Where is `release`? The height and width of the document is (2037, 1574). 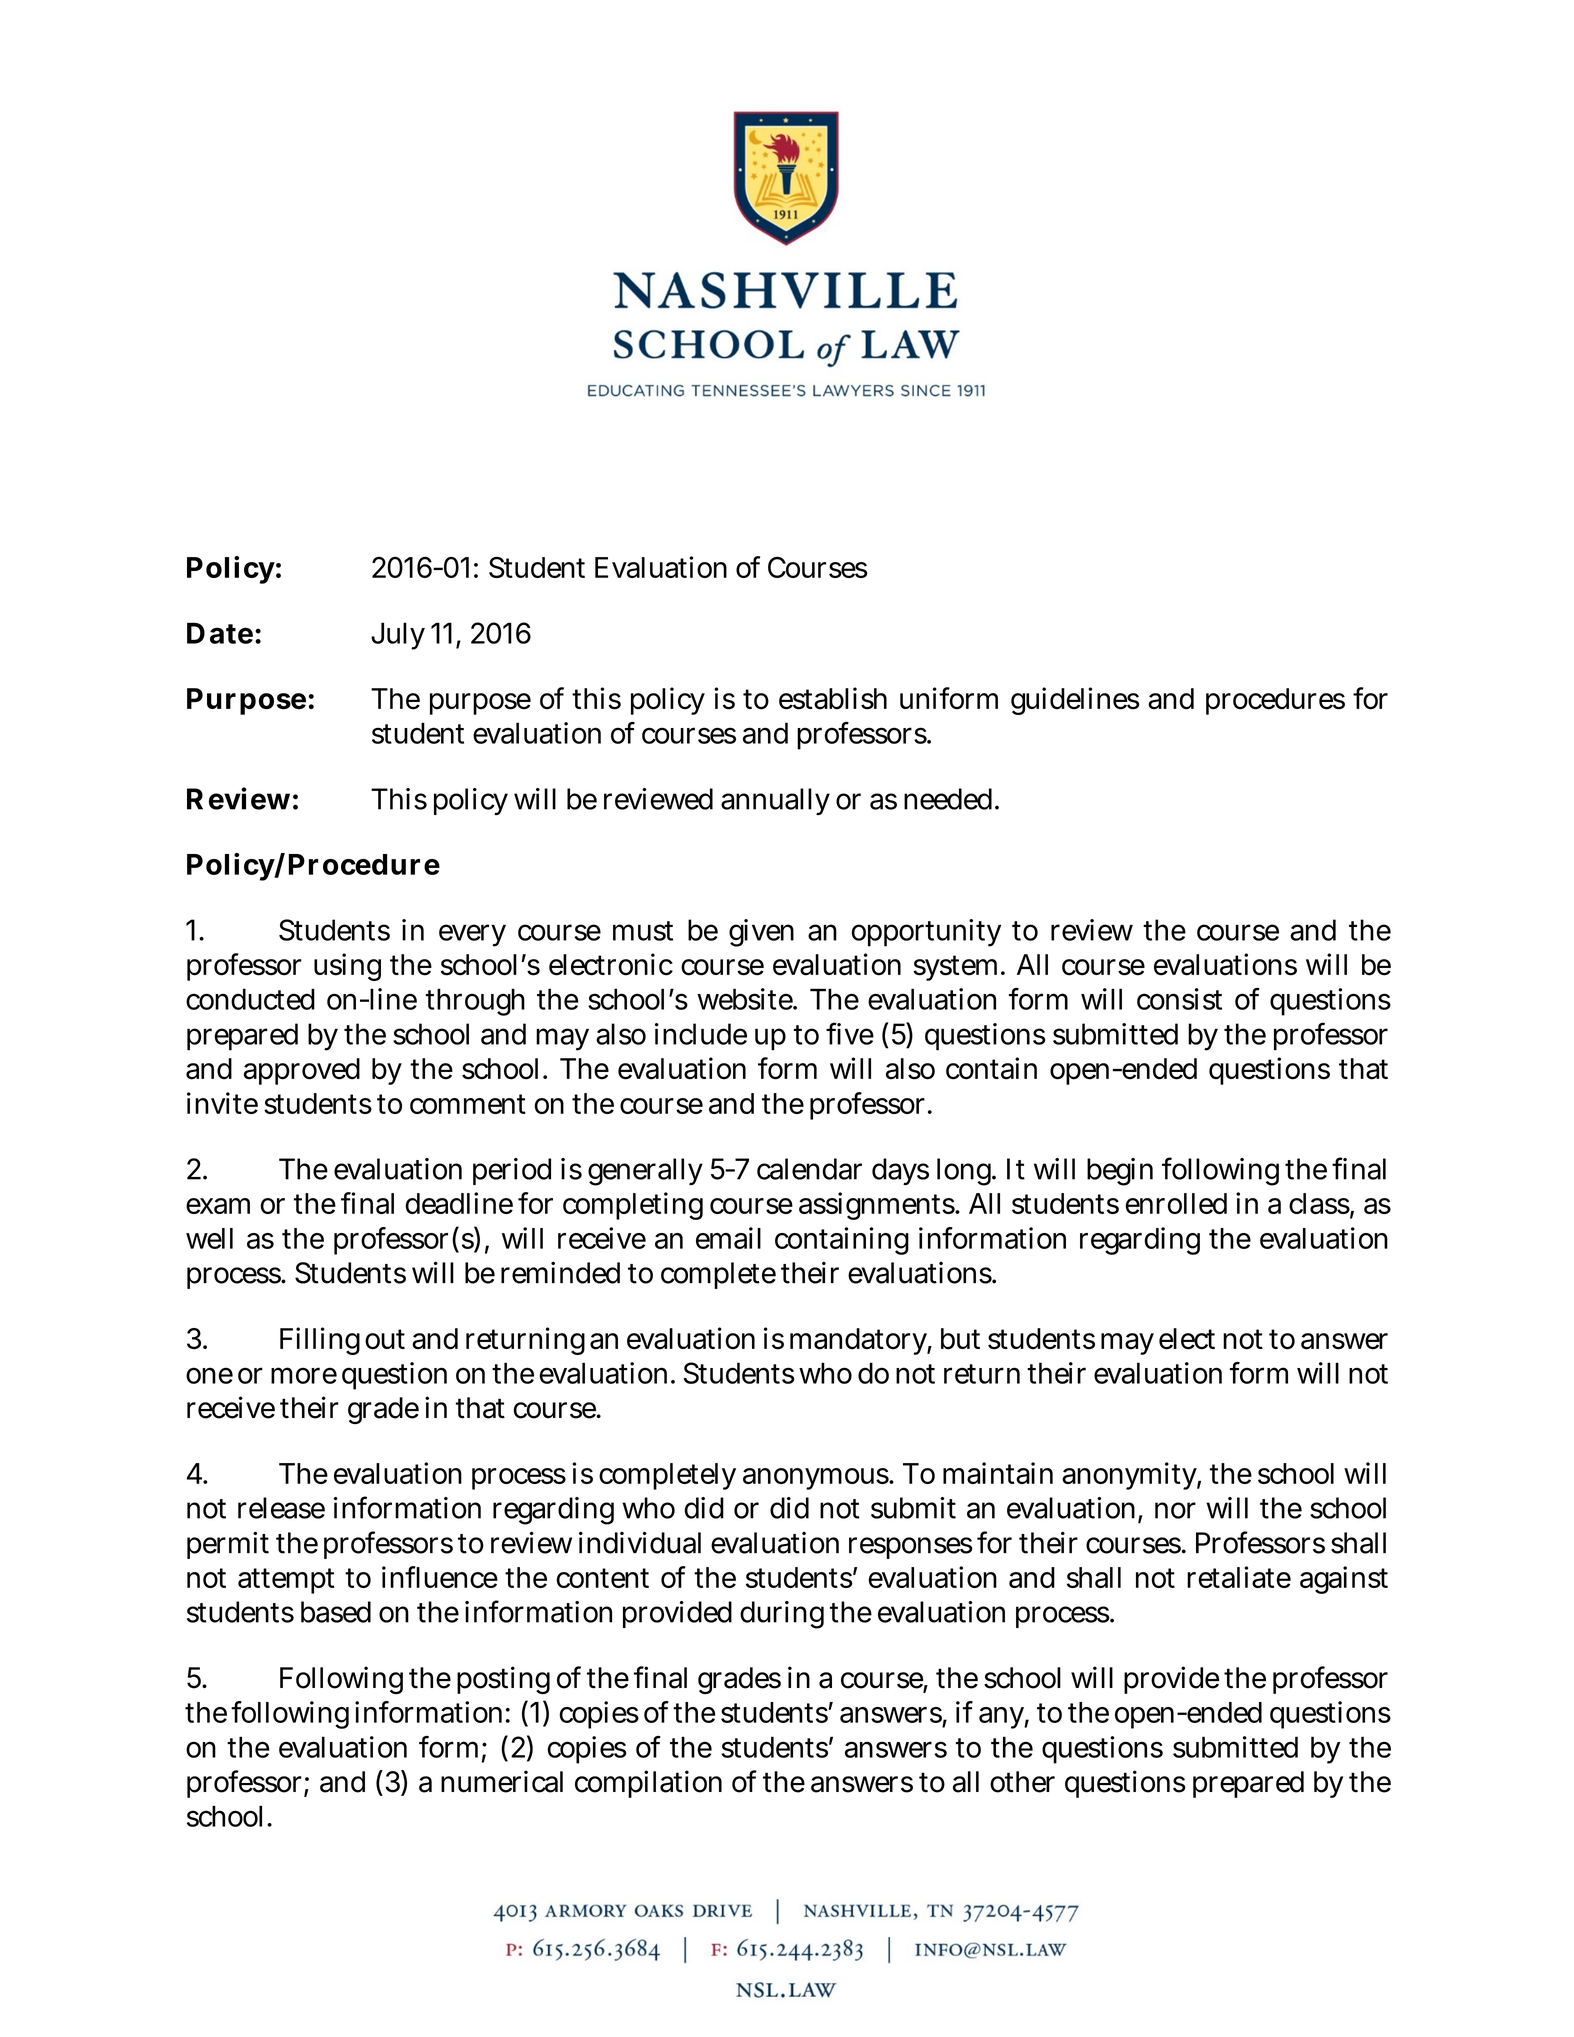
release is located at coordinates (281, 1508).
